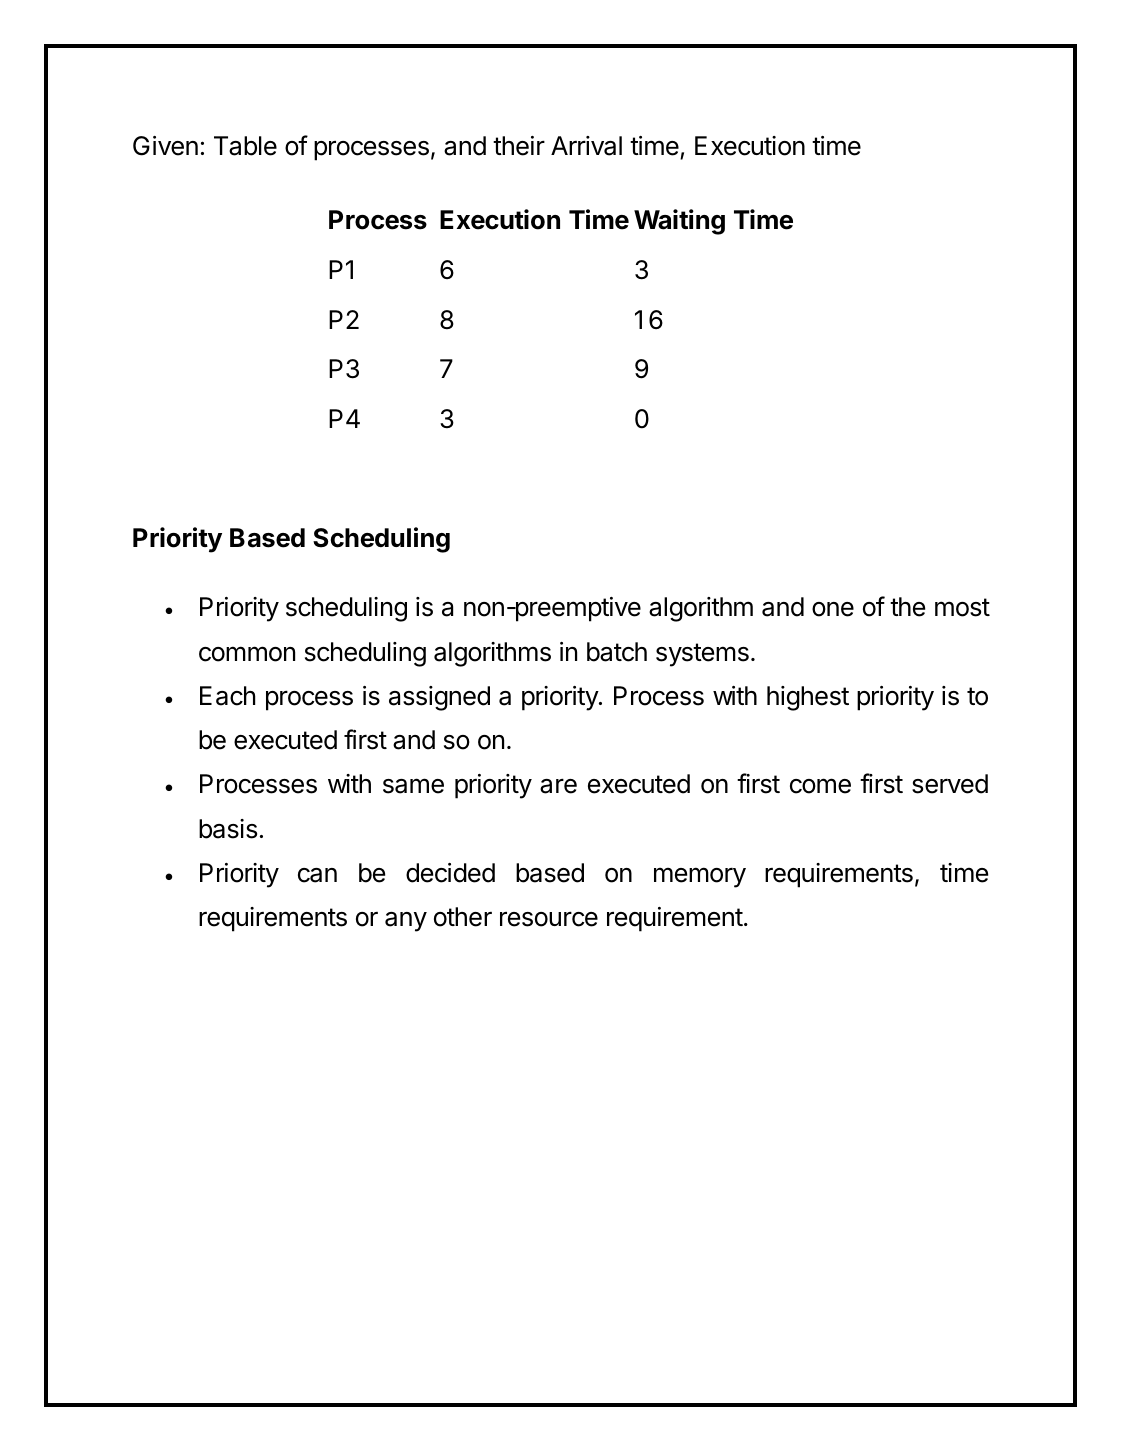  What do you see at coordinates (317, 875) in the document?
I see `can` at bounding box center [317, 875].
